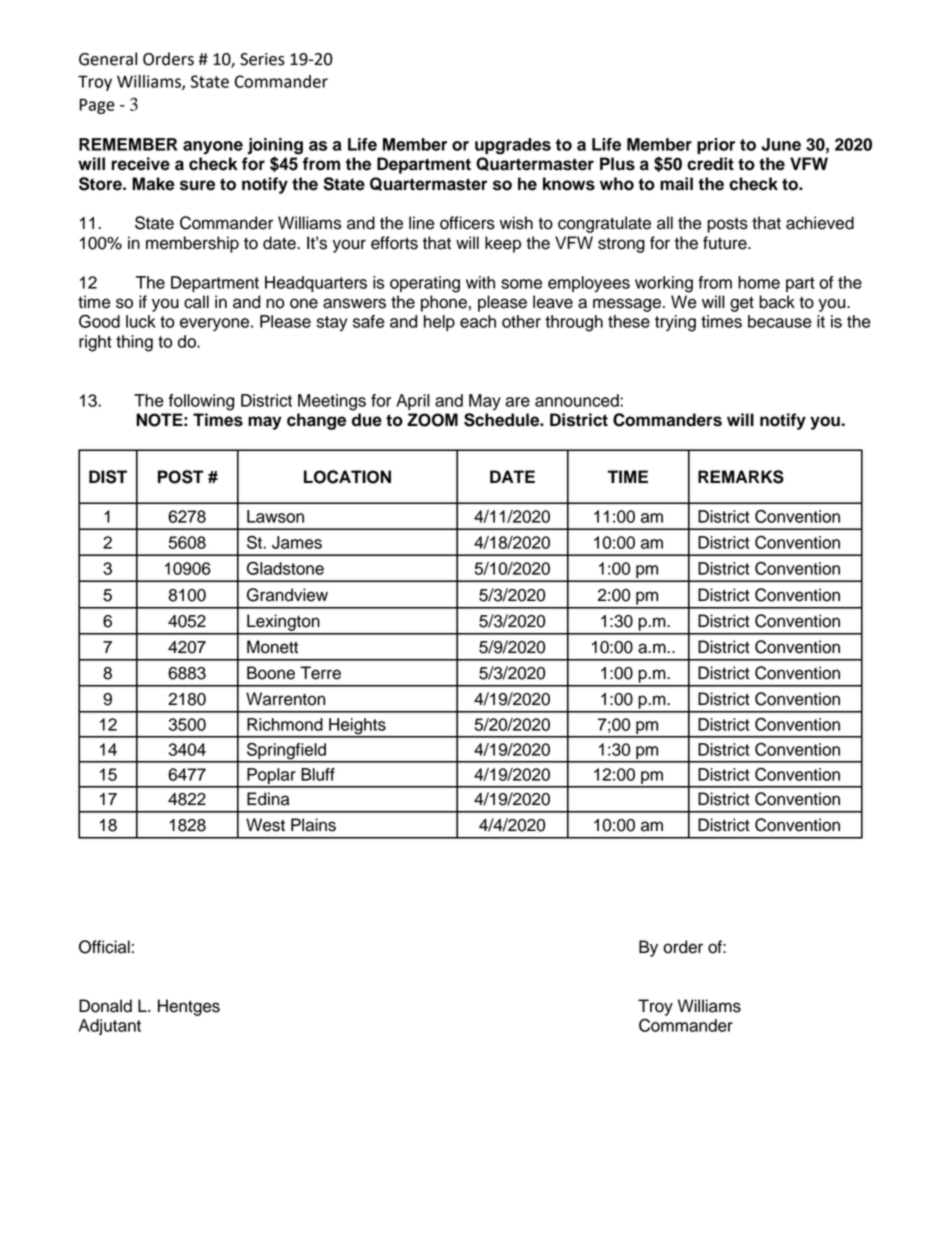 The image size is (952, 1233). Describe the element at coordinates (108, 59) in the document. I see `General` at that location.
